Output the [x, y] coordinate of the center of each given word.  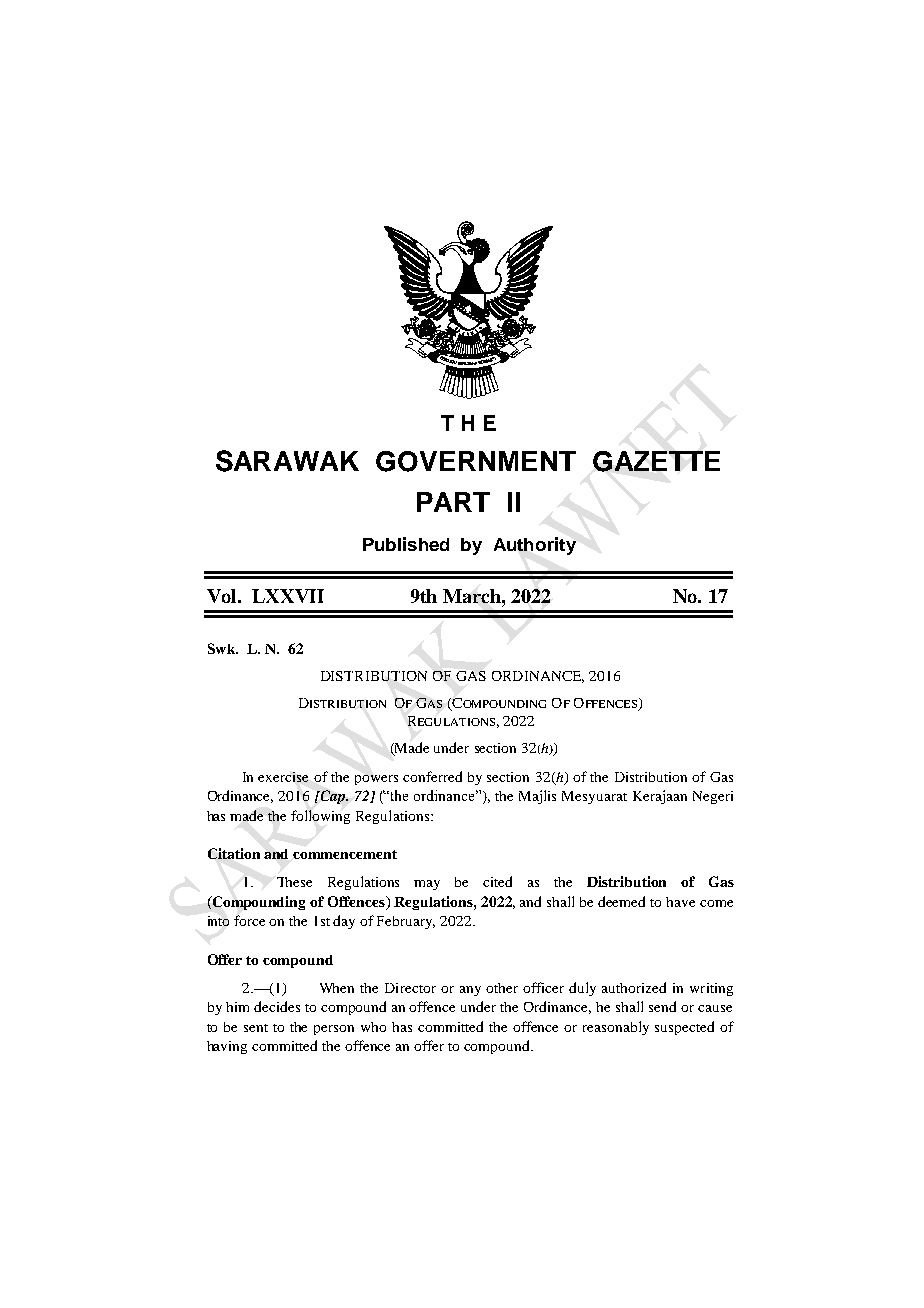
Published [406, 544]
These [294, 882]
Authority [535, 546]
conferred [432, 776]
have [680, 902]
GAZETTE [656, 461]
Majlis [537, 797]
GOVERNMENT [476, 461]
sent [256, 1028]
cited [497, 881]
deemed [621, 901]
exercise [283, 777]
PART [453, 502]
